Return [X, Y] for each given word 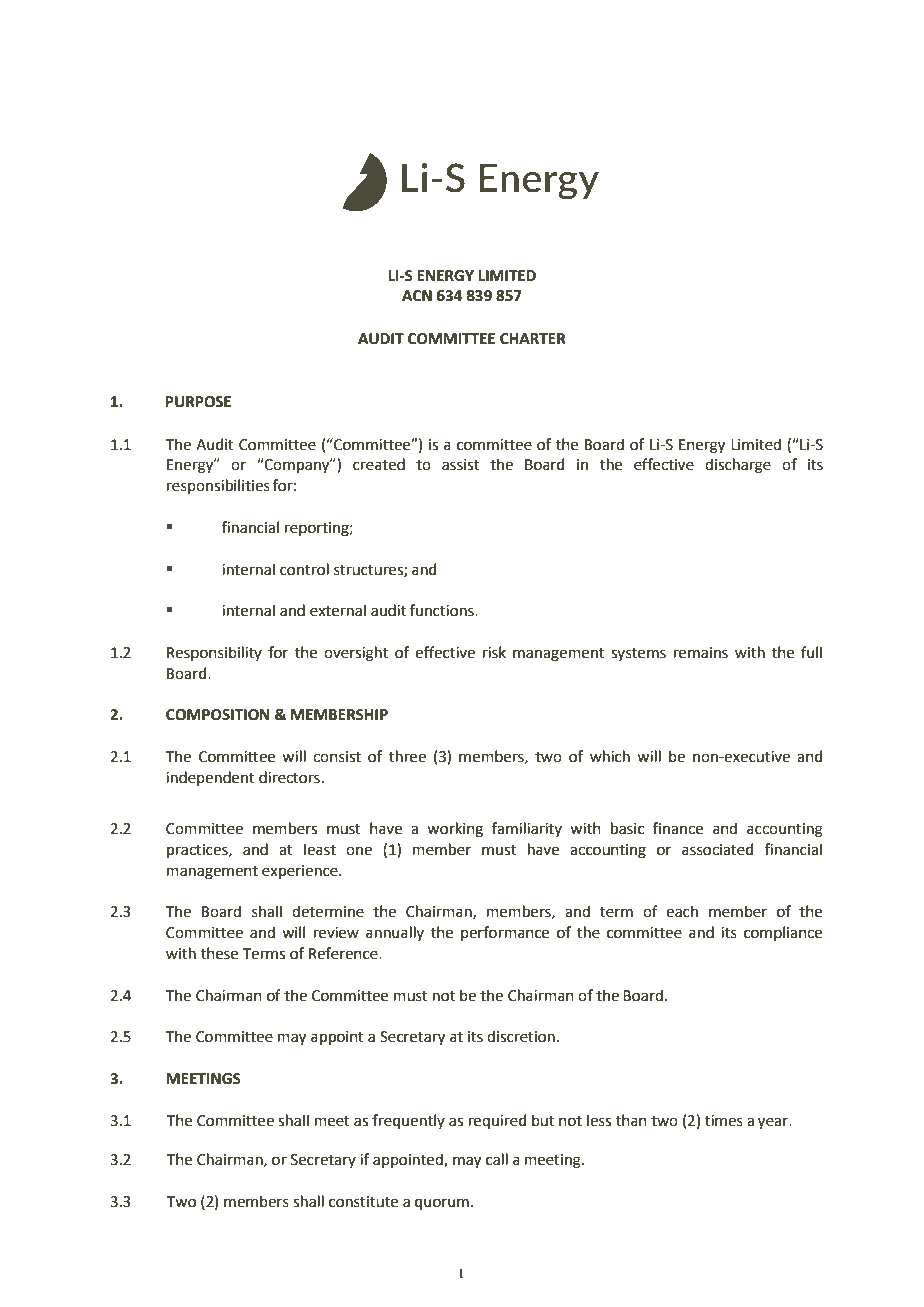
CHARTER [533, 339]
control [304, 569]
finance [678, 828]
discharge [738, 466]
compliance [783, 933]
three [407, 756]
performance [505, 933]
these [219, 953]
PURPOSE [198, 402]
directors [289, 777]
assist [461, 465]
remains [701, 653]
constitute [363, 1202]
